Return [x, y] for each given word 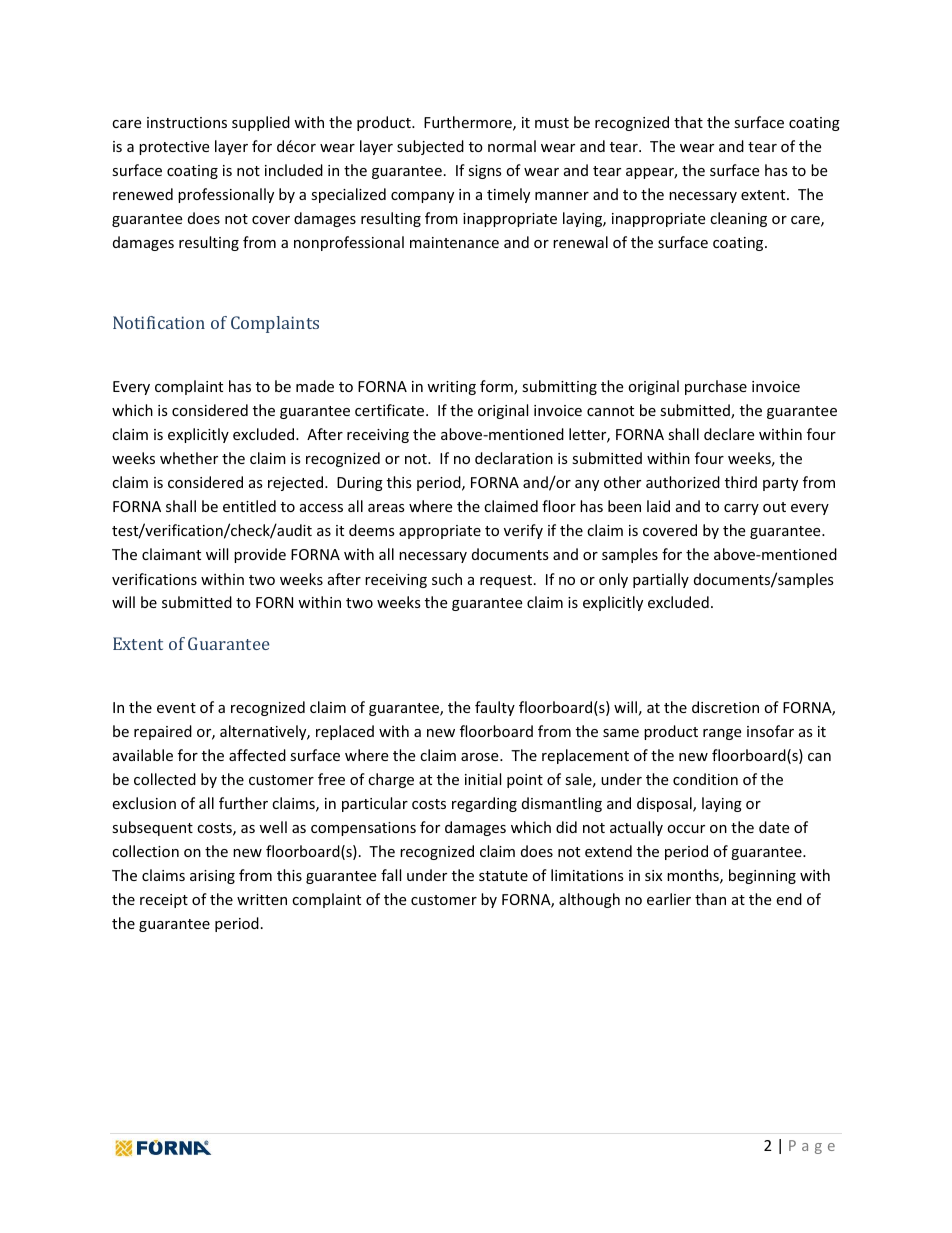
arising [212, 877]
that [688, 122]
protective [174, 148]
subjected [430, 147]
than [710, 899]
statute [503, 876]
